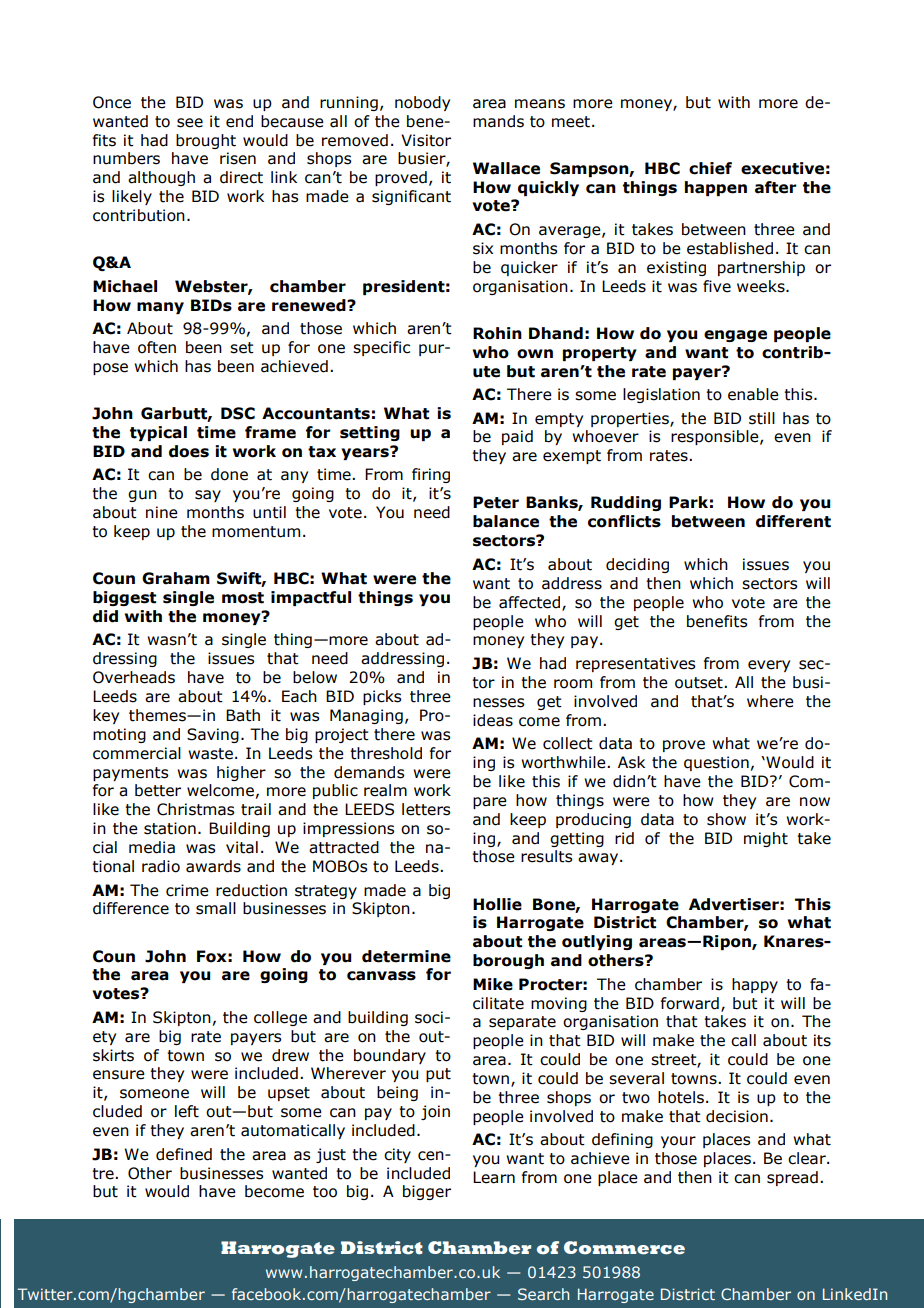 Image resolution: width=924 pixels, height=1308 pixels. Describe the element at coordinates (213, 735) in the screenshot. I see `Saving` at that location.
